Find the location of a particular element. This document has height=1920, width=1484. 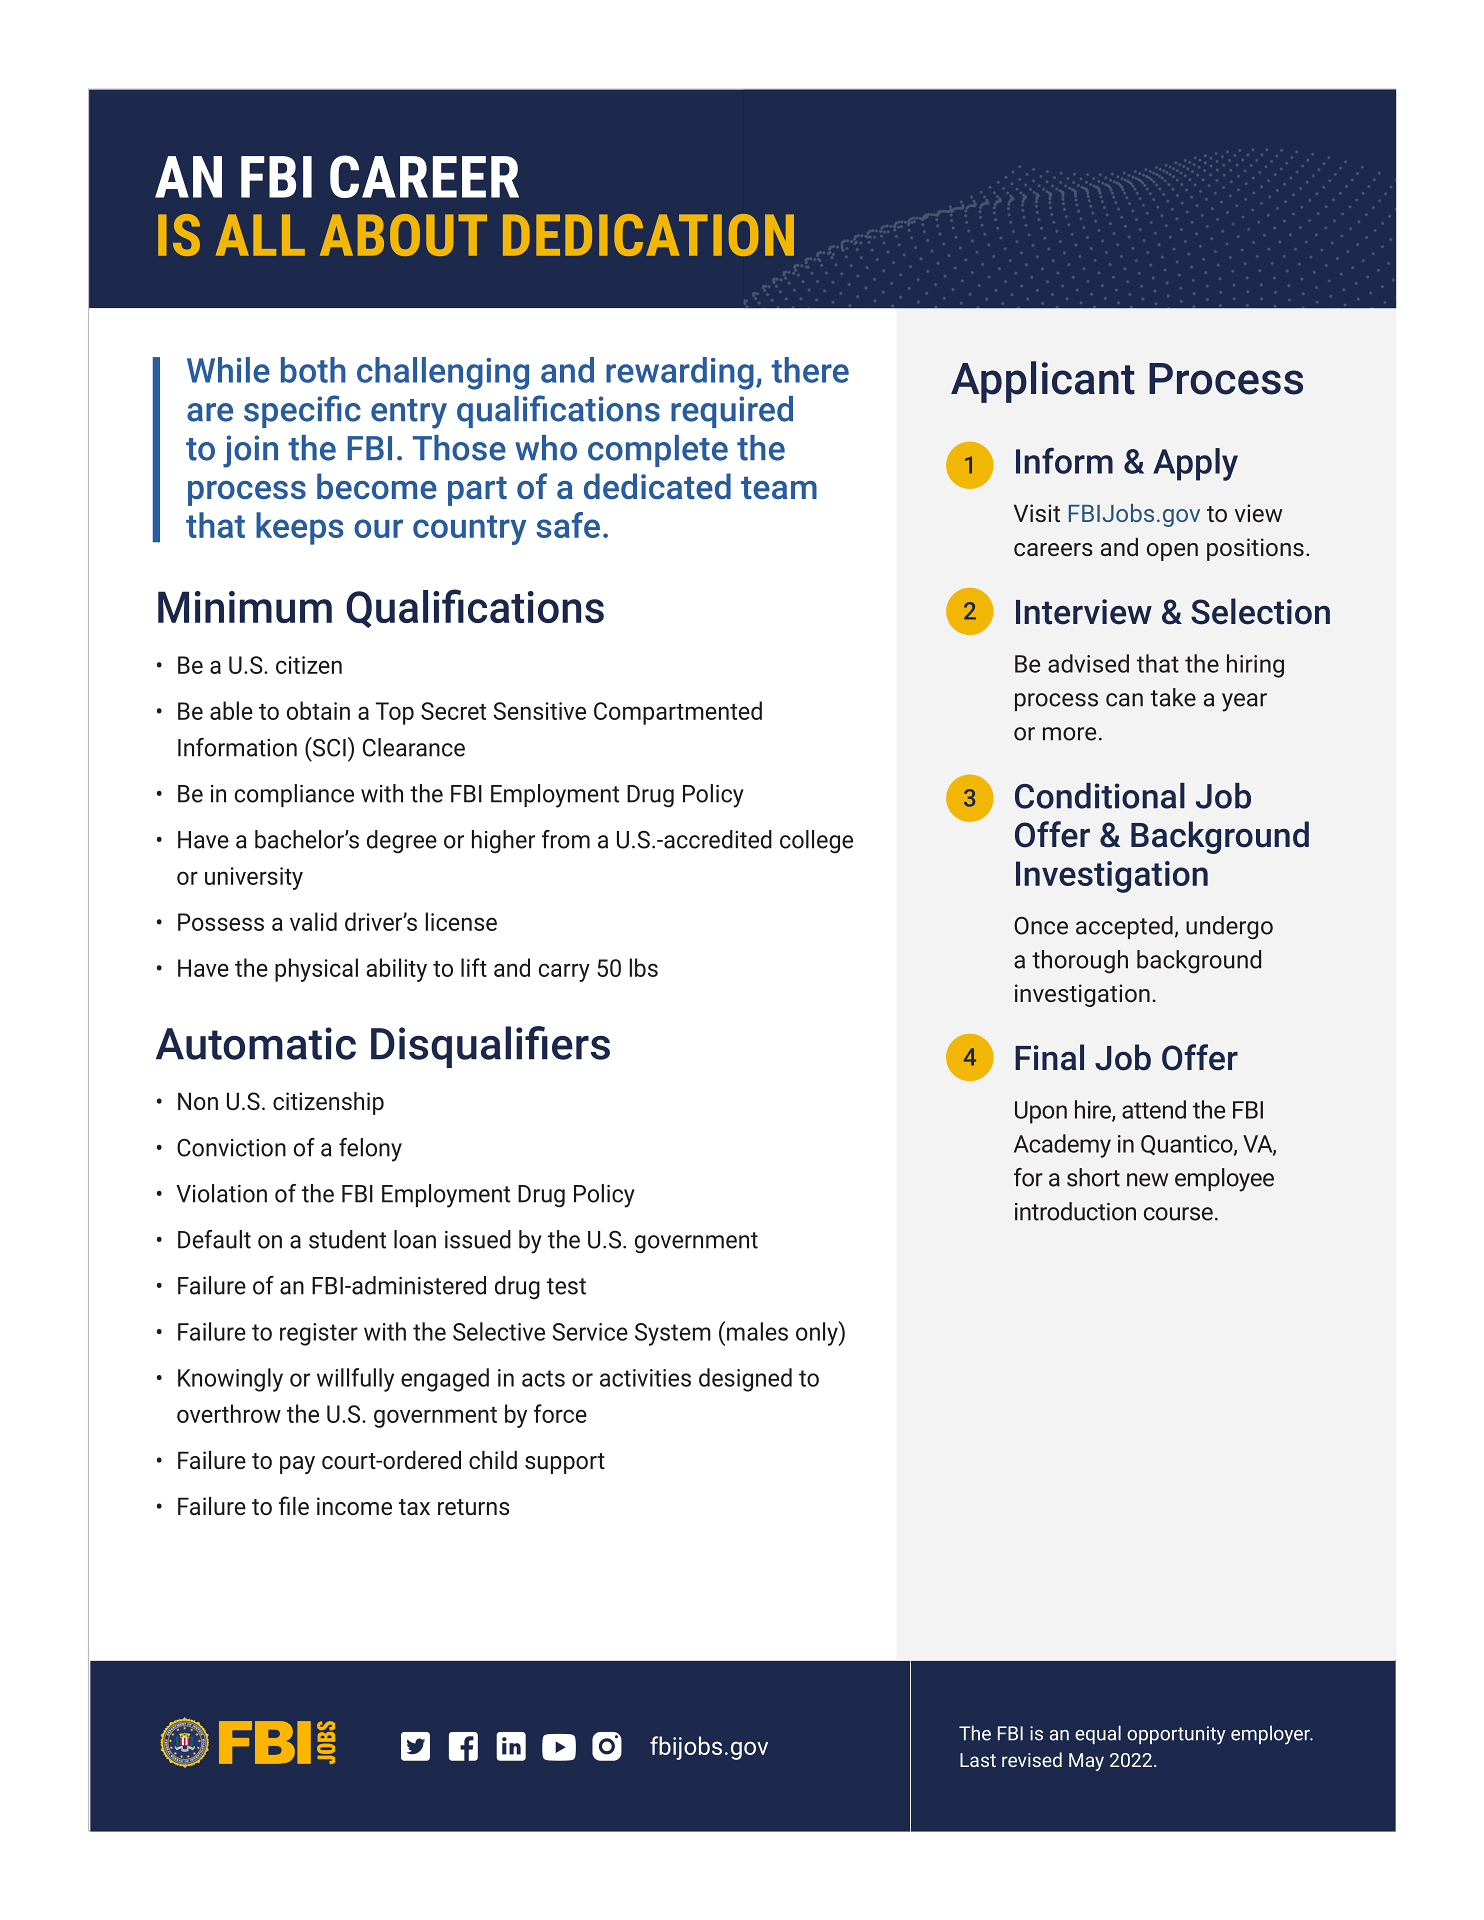

attend is located at coordinates (1154, 1109).
